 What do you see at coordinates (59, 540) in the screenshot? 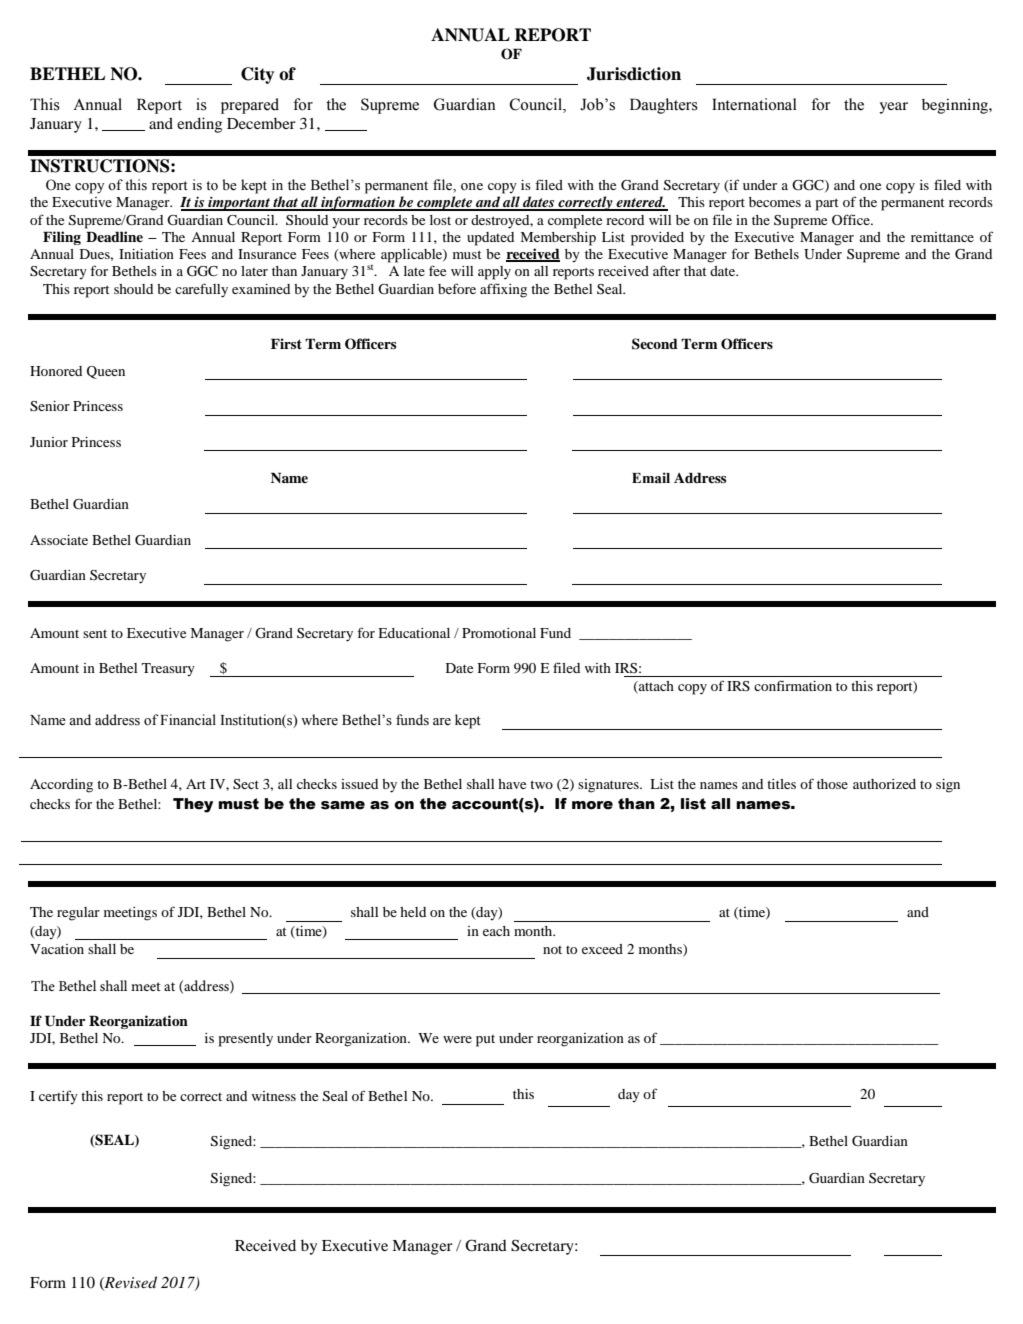
I see `Associate` at bounding box center [59, 540].
